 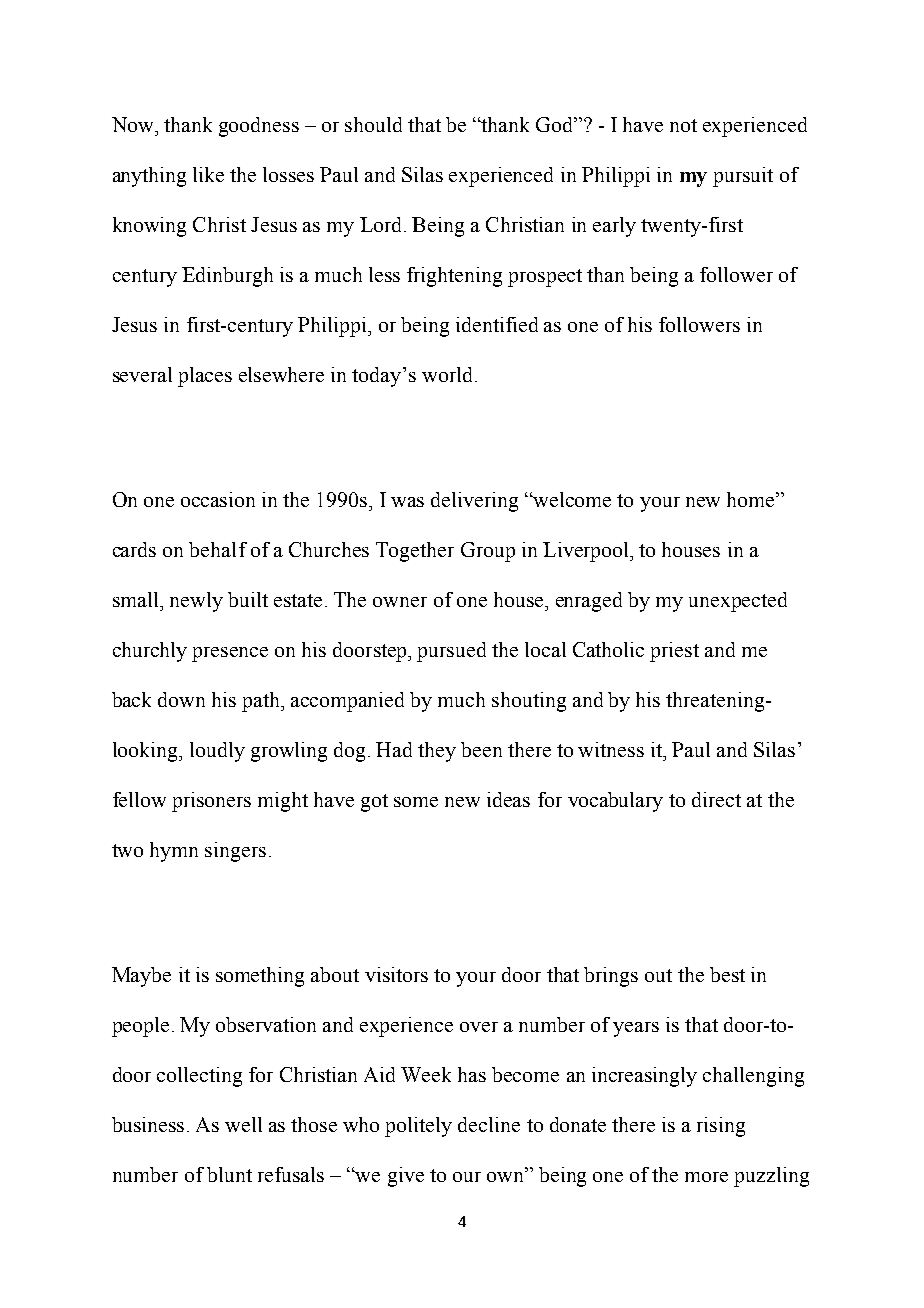 What do you see at coordinates (716, 799) in the screenshot?
I see `direct` at bounding box center [716, 799].
